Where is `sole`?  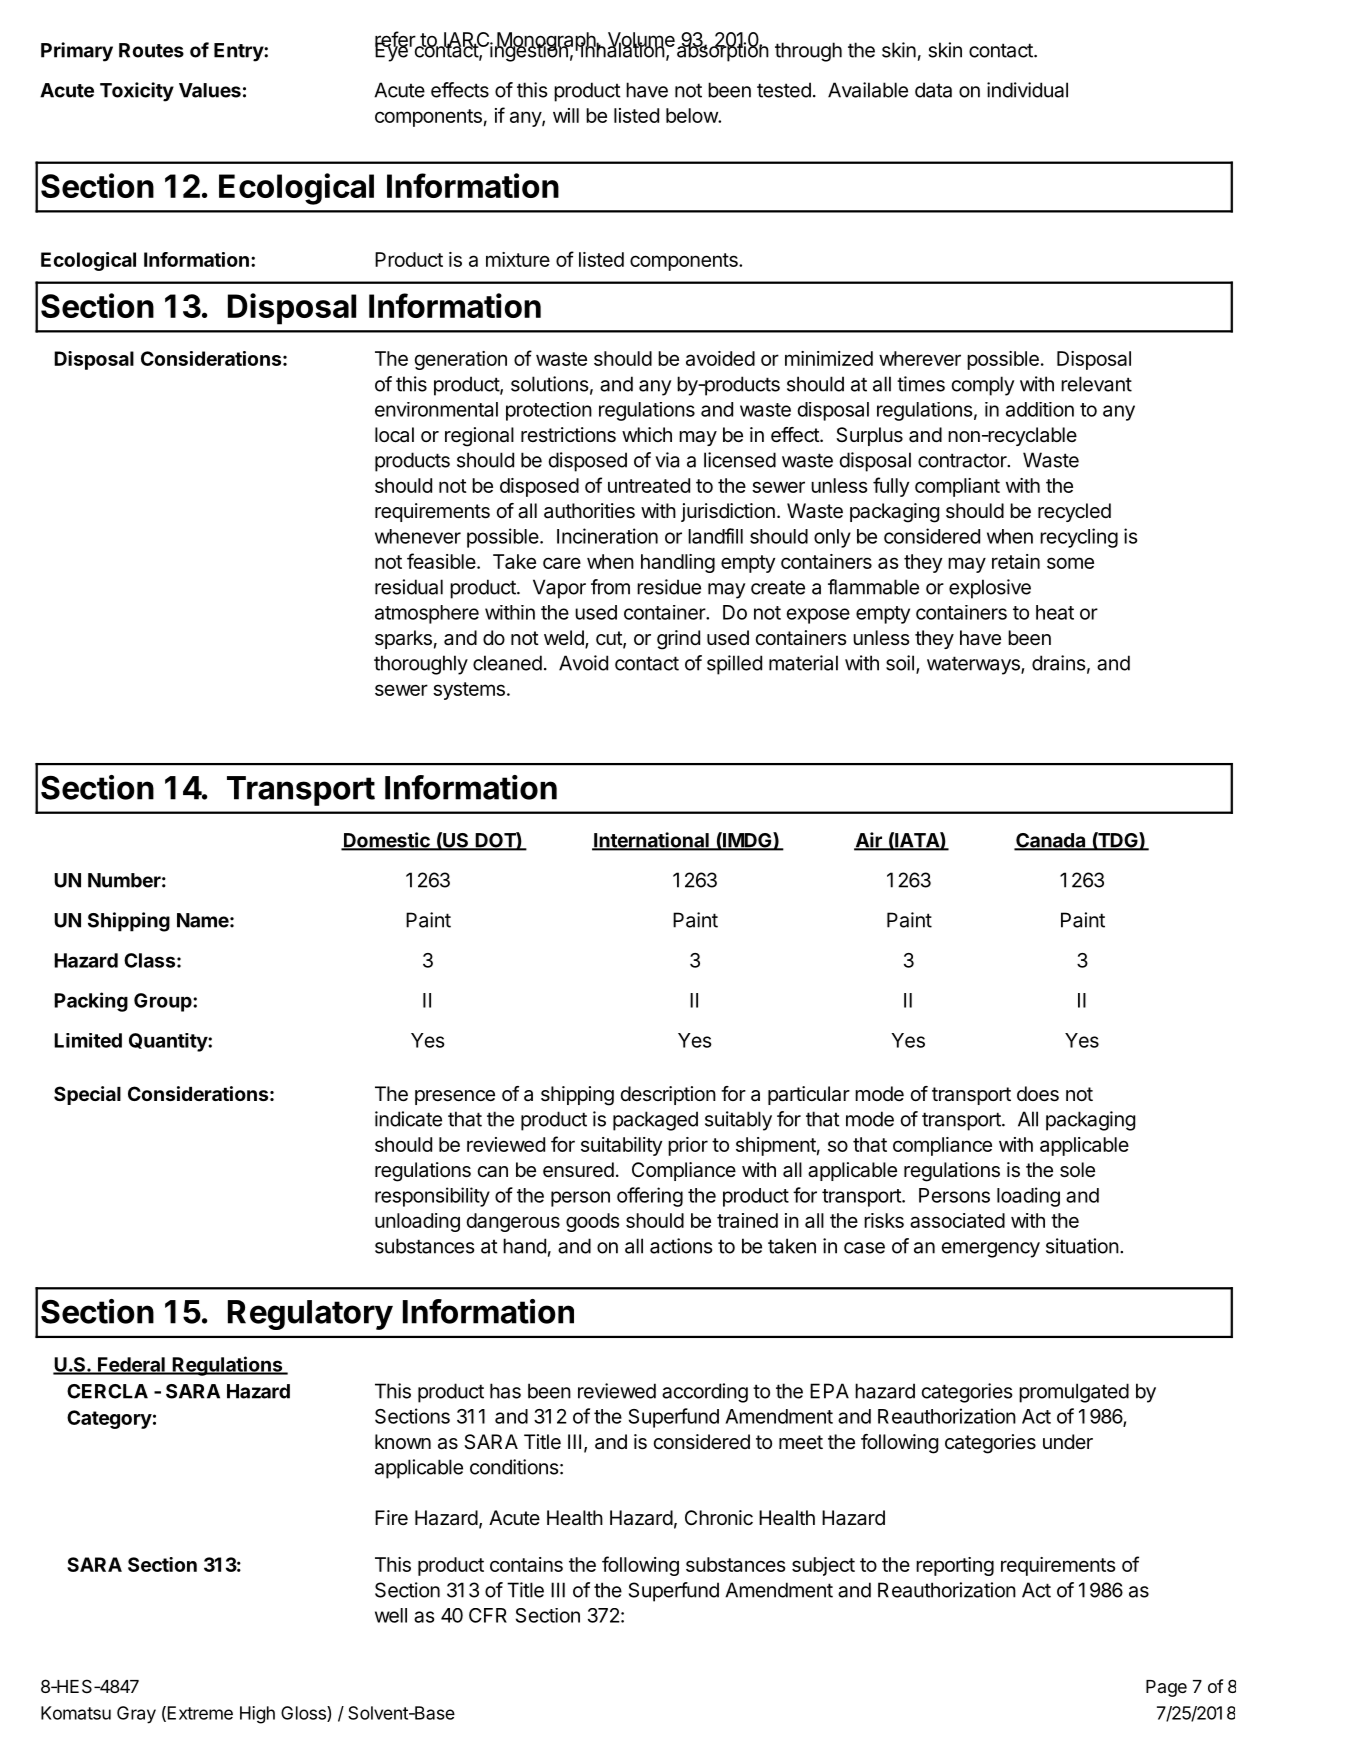
sole is located at coordinates (1077, 1170).
